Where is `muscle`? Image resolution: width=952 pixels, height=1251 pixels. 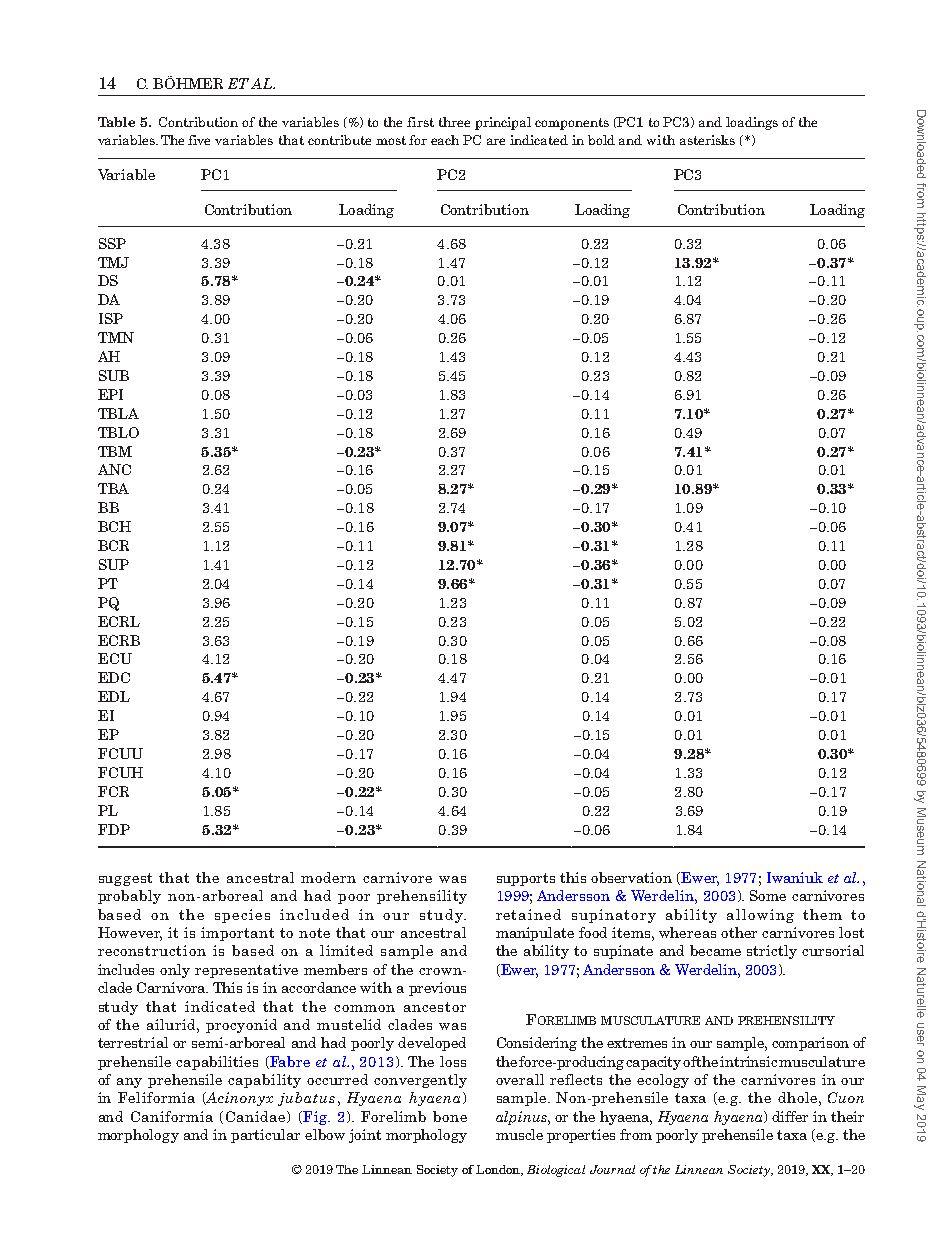 muscle is located at coordinates (519, 1134).
